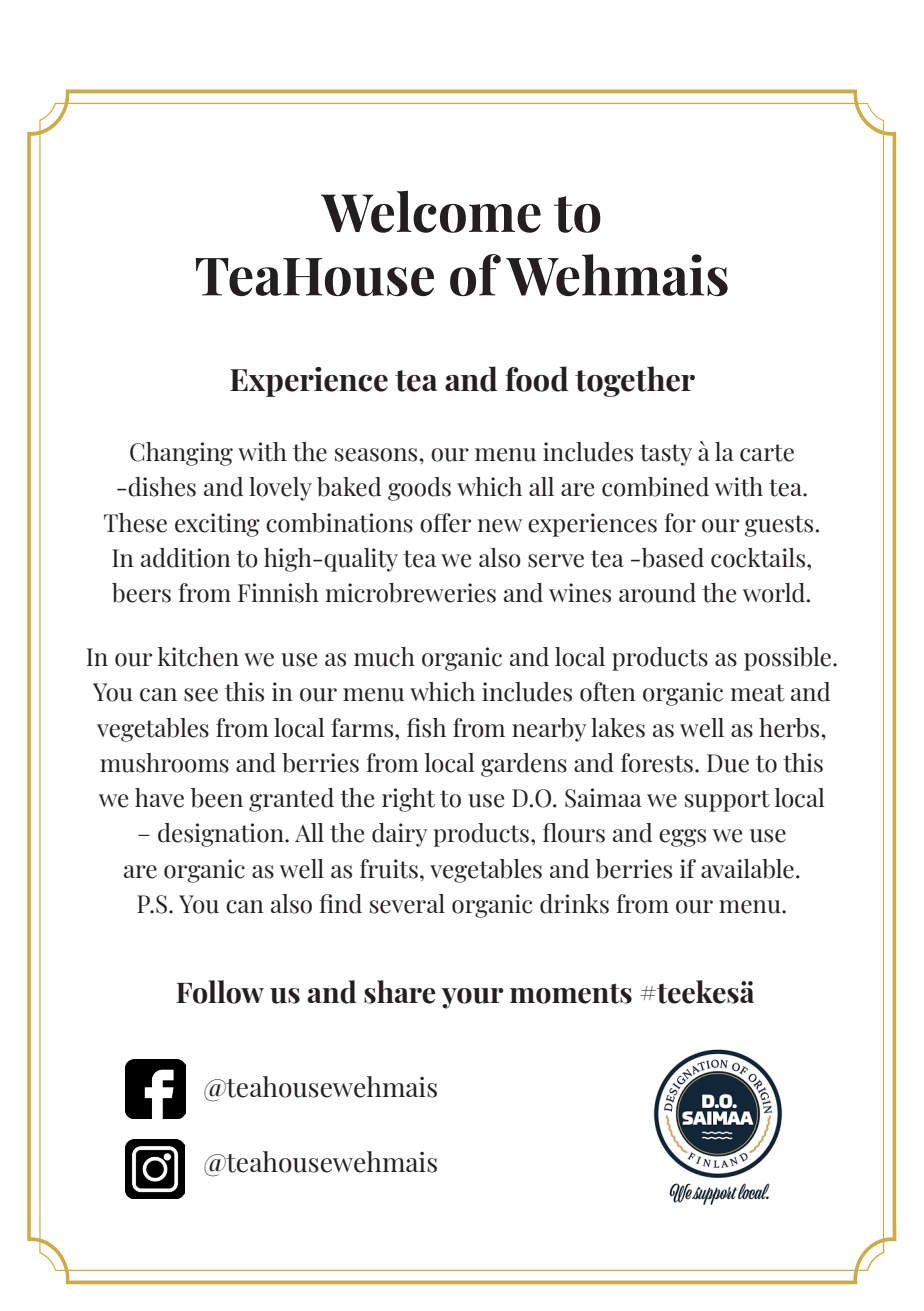  Describe the element at coordinates (536, 379) in the screenshot. I see `food` at that location.
